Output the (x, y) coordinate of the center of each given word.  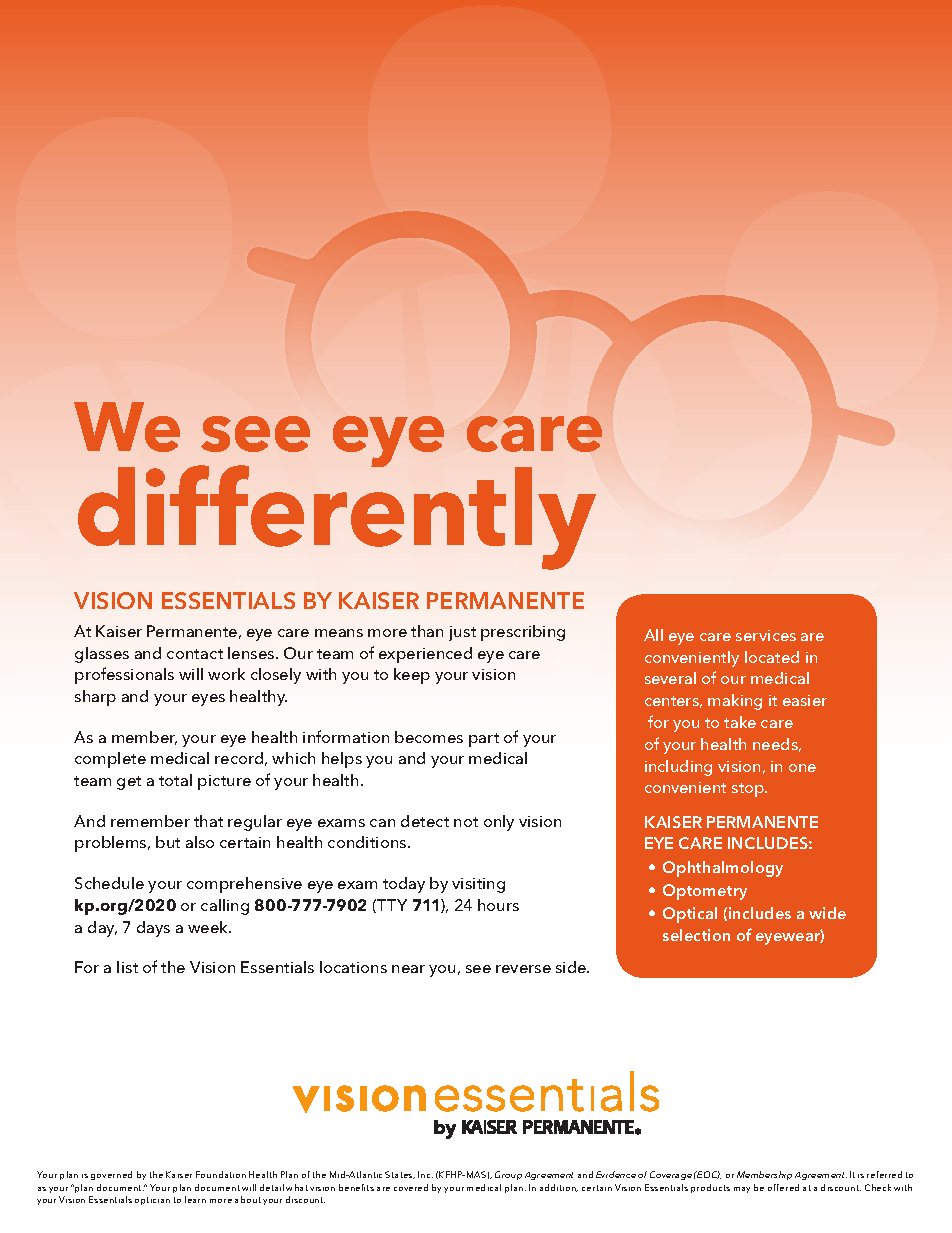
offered (783, 1187)
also (200, 842)
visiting (478, 885)
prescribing (523, 633)
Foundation (221, 1174)
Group (508, 1175)
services (766, 635)
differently (337, 516)
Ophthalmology (723, 869)
